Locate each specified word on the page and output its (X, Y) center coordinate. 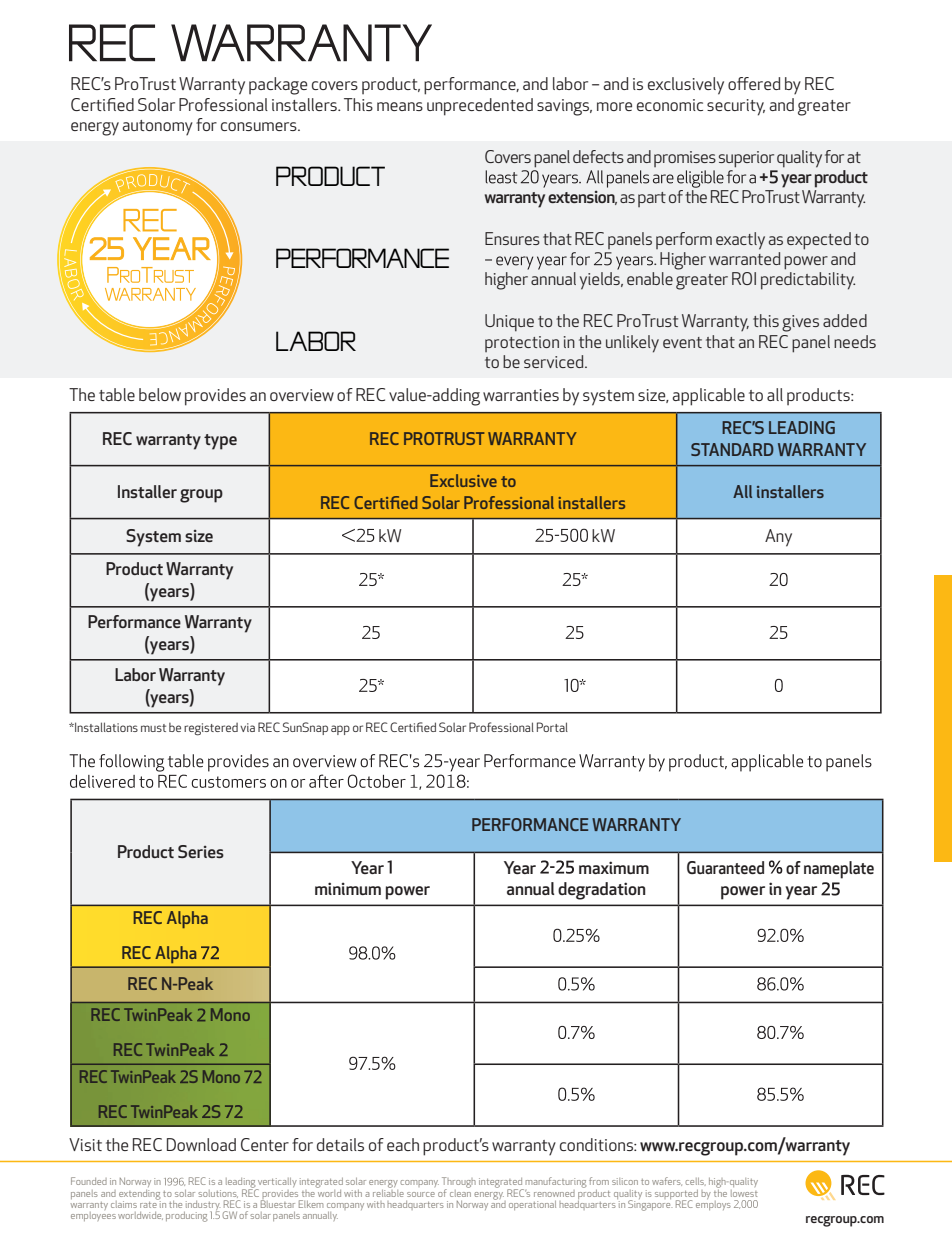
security (736, 107)
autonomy (157, 127)
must (153, 728)
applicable (708, 397)
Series (201, 851)
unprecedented (480, 107)
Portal (552, 727)
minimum (348, 888)
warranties (521, 395)
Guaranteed (725, 867)
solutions (218, 1194)
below (160, 394)
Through (459, 1183)
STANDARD (732, 449)
